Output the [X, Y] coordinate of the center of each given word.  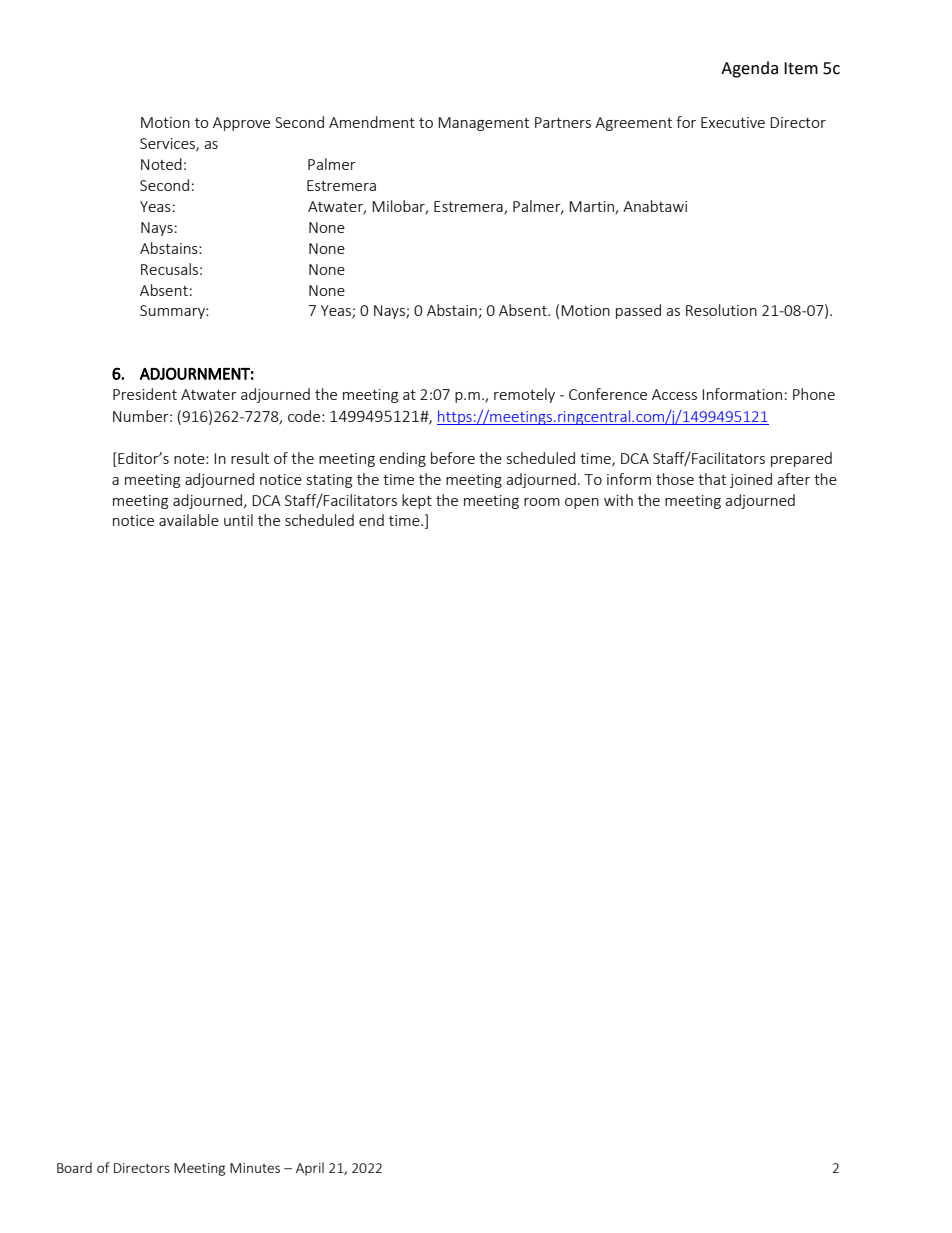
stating [329, 481]
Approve [241, 124]
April [310, 1169]
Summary [173, 312]
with [618, 500]
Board [74, 1167]
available [189, 520]
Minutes [255, 1168]
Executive [733, 122]
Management [483, 124]
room [542, 502]
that [712, 479]
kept [417, 501]
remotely [524, 395]
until [238, 520]
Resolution [721, 310]
